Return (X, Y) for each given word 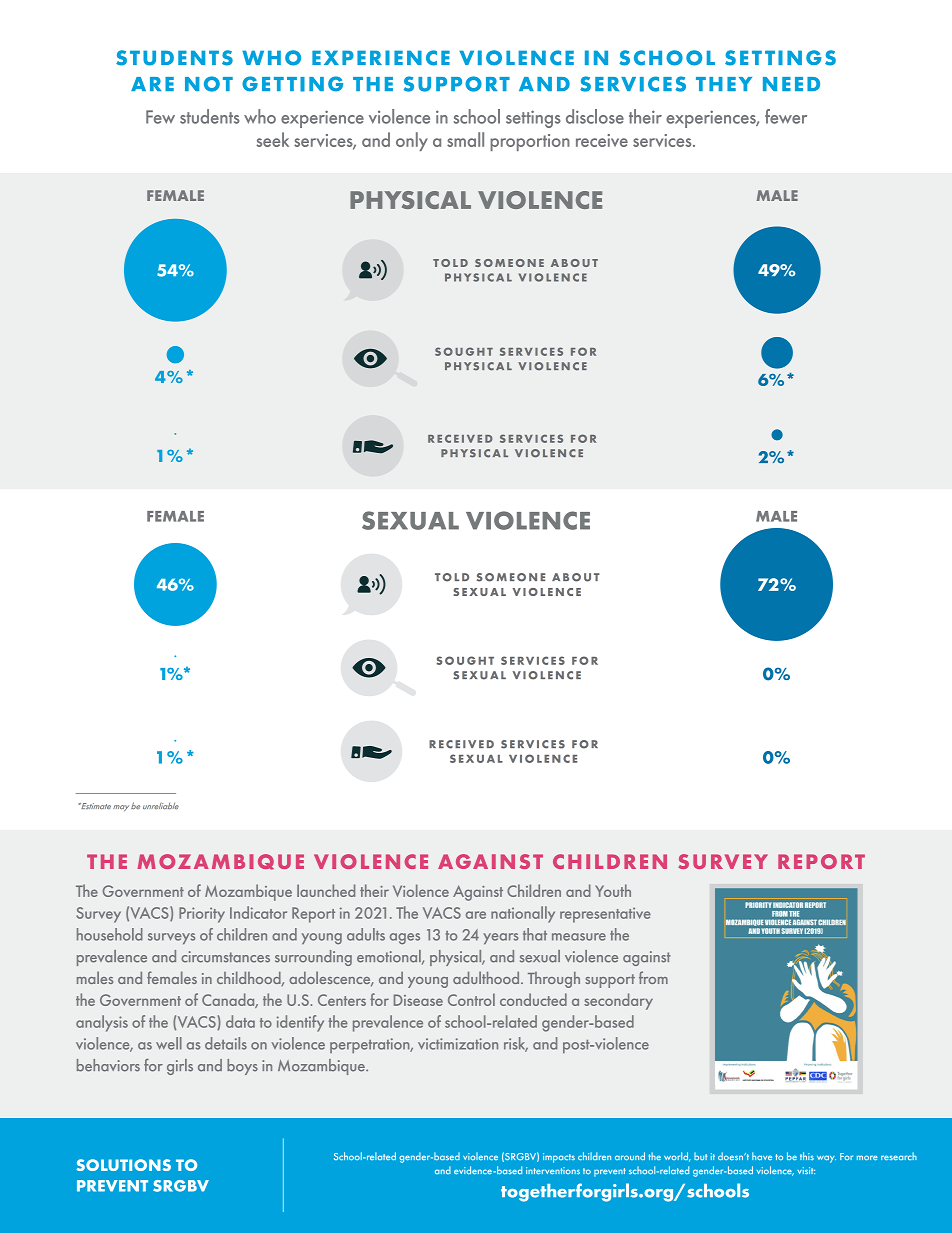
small (465, 139)
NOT (209, 84)
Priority (202, 915)
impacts (559, 1158)
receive (602, 140)
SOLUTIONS (123, 1165)
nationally (523, 914)
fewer (786, 116)
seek (272, 139)
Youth (613, 890)
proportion (530, 142)
